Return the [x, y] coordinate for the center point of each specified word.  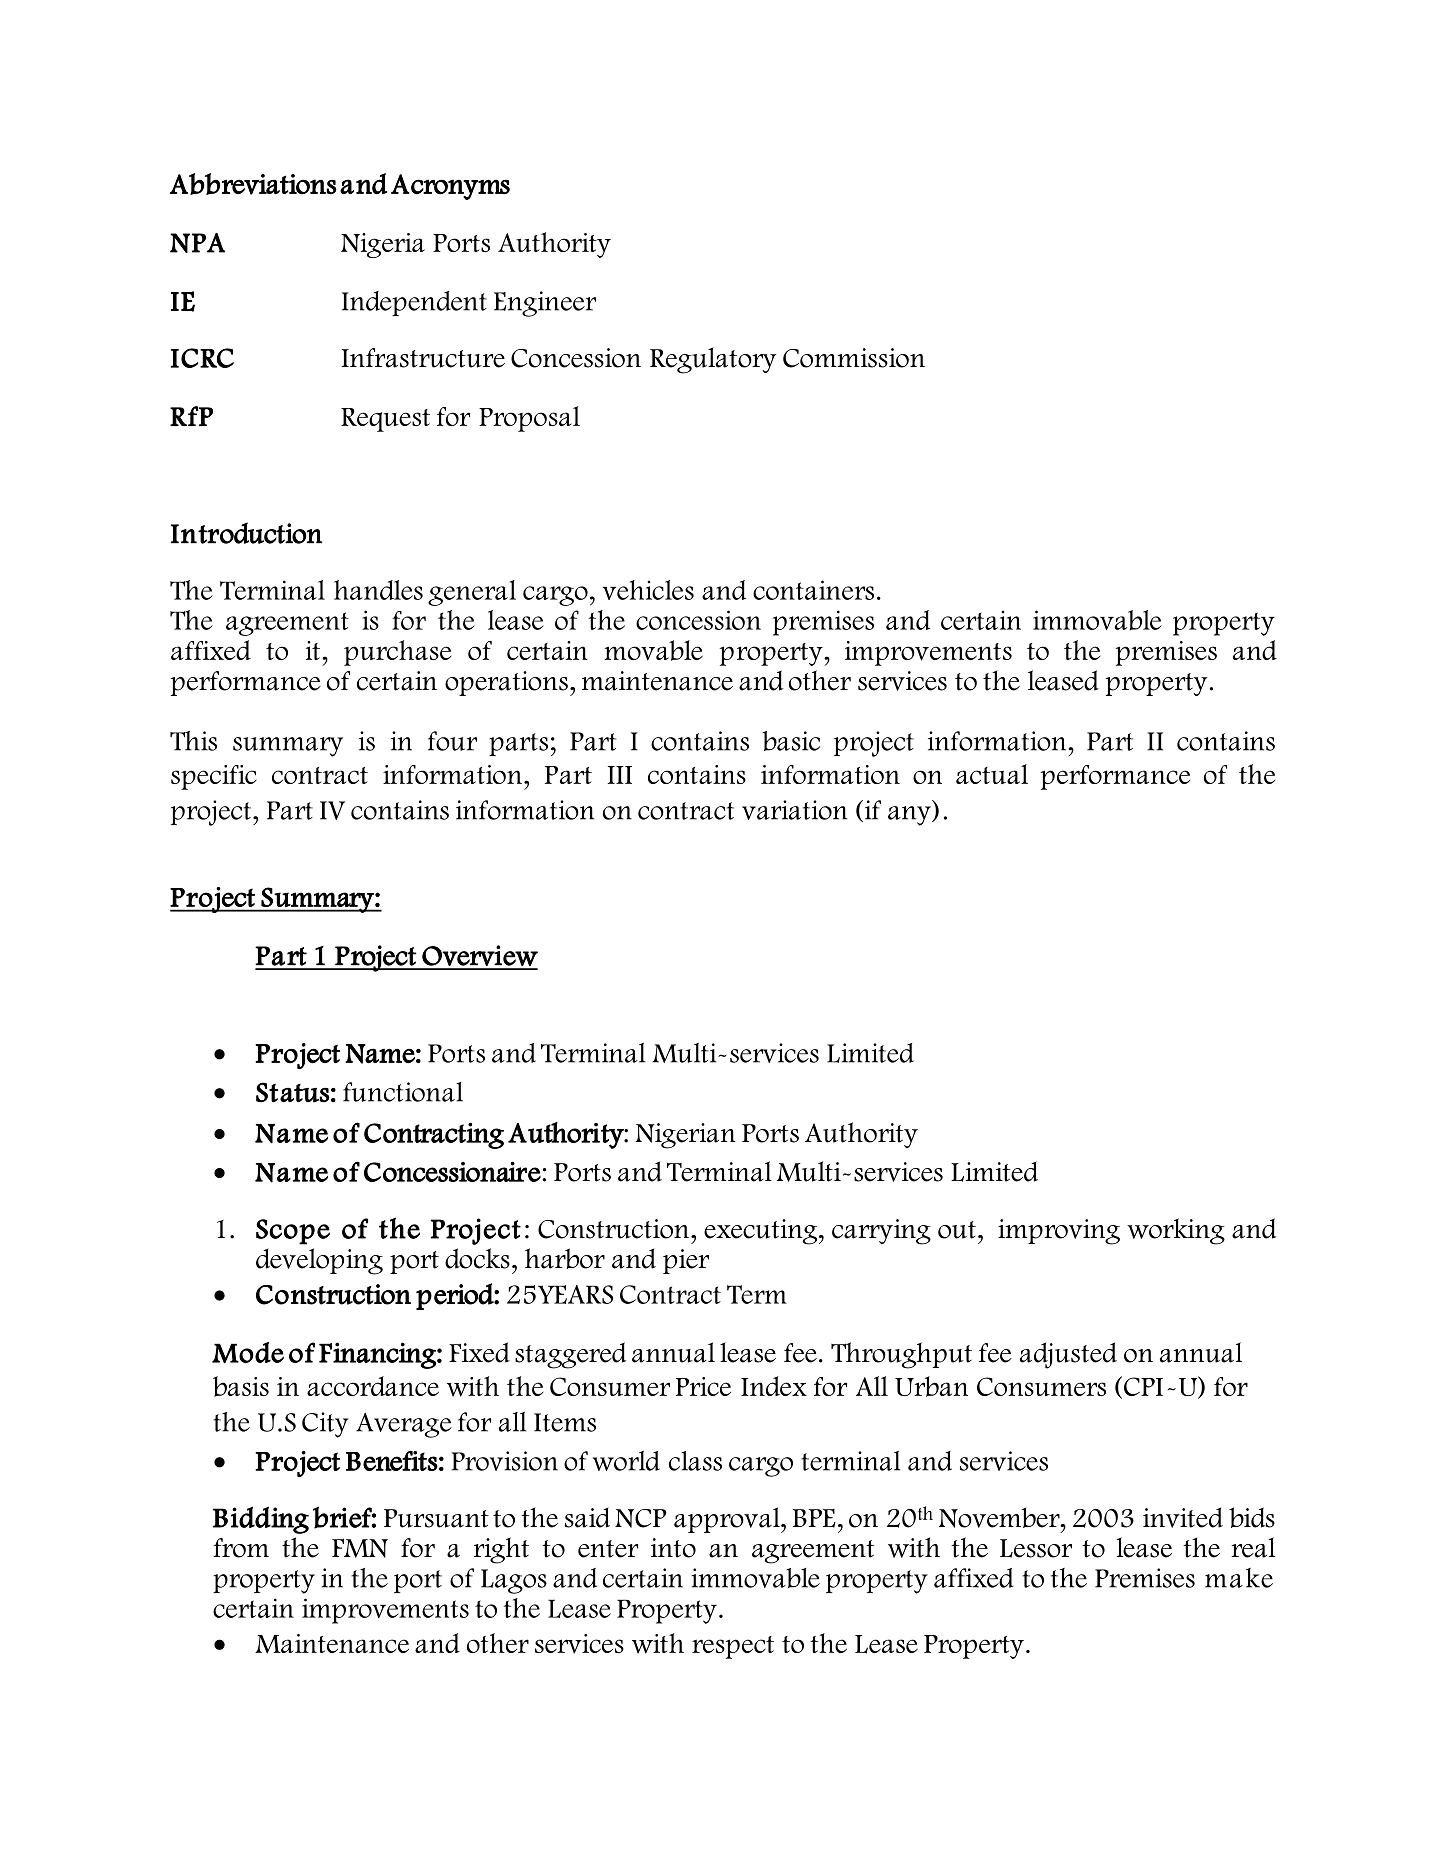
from [241, 1548]
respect [733, 1647]
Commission [854, 358]
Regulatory [713, 360]
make [1239, 1578]
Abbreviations [253, 184]
